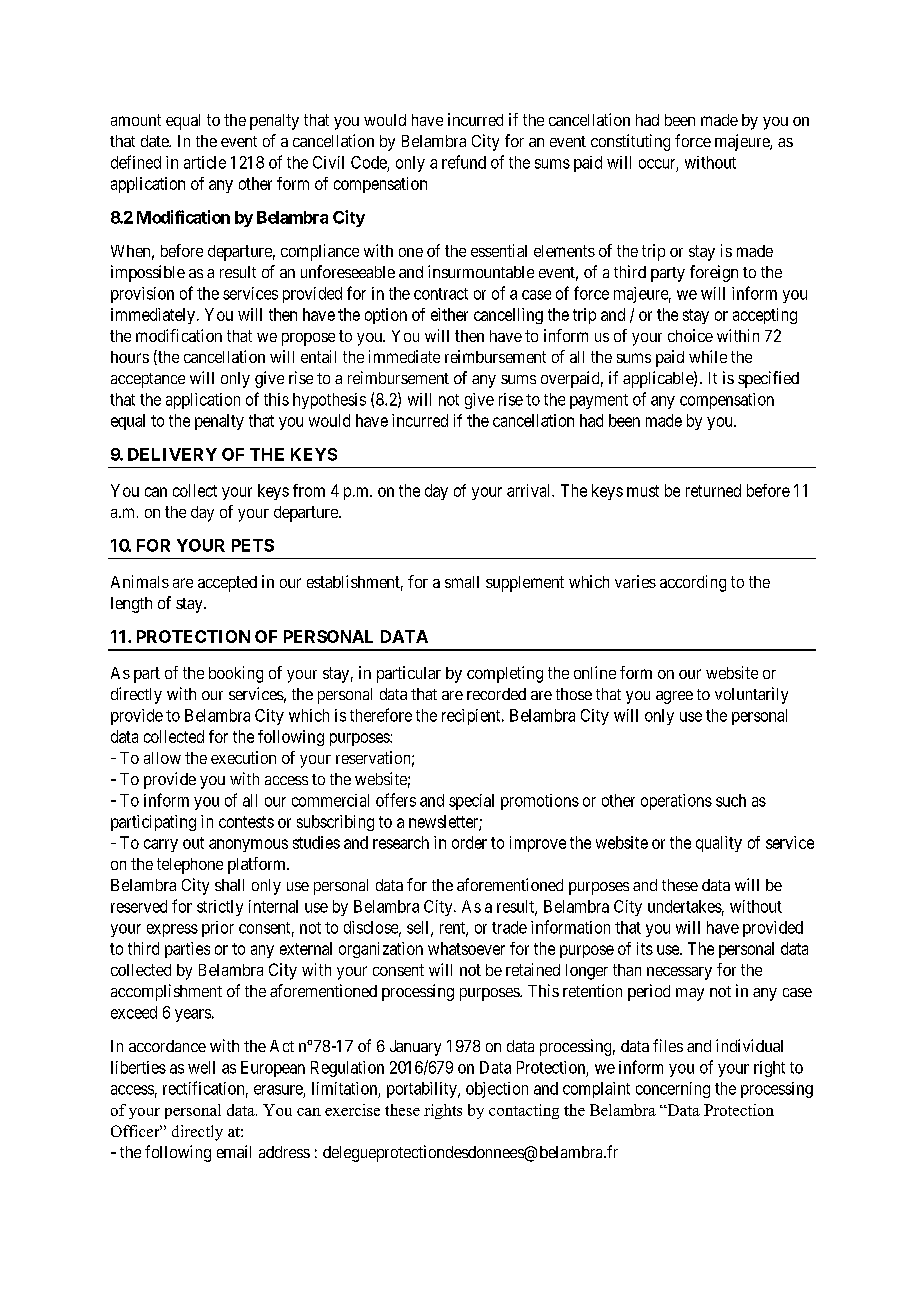 Image resolution: width=924 pixels, height=1308 pixels. What do you see at coordinates (423, 1090) in the screenshot?
I see `portability` at bounding box center [423, 1090].
